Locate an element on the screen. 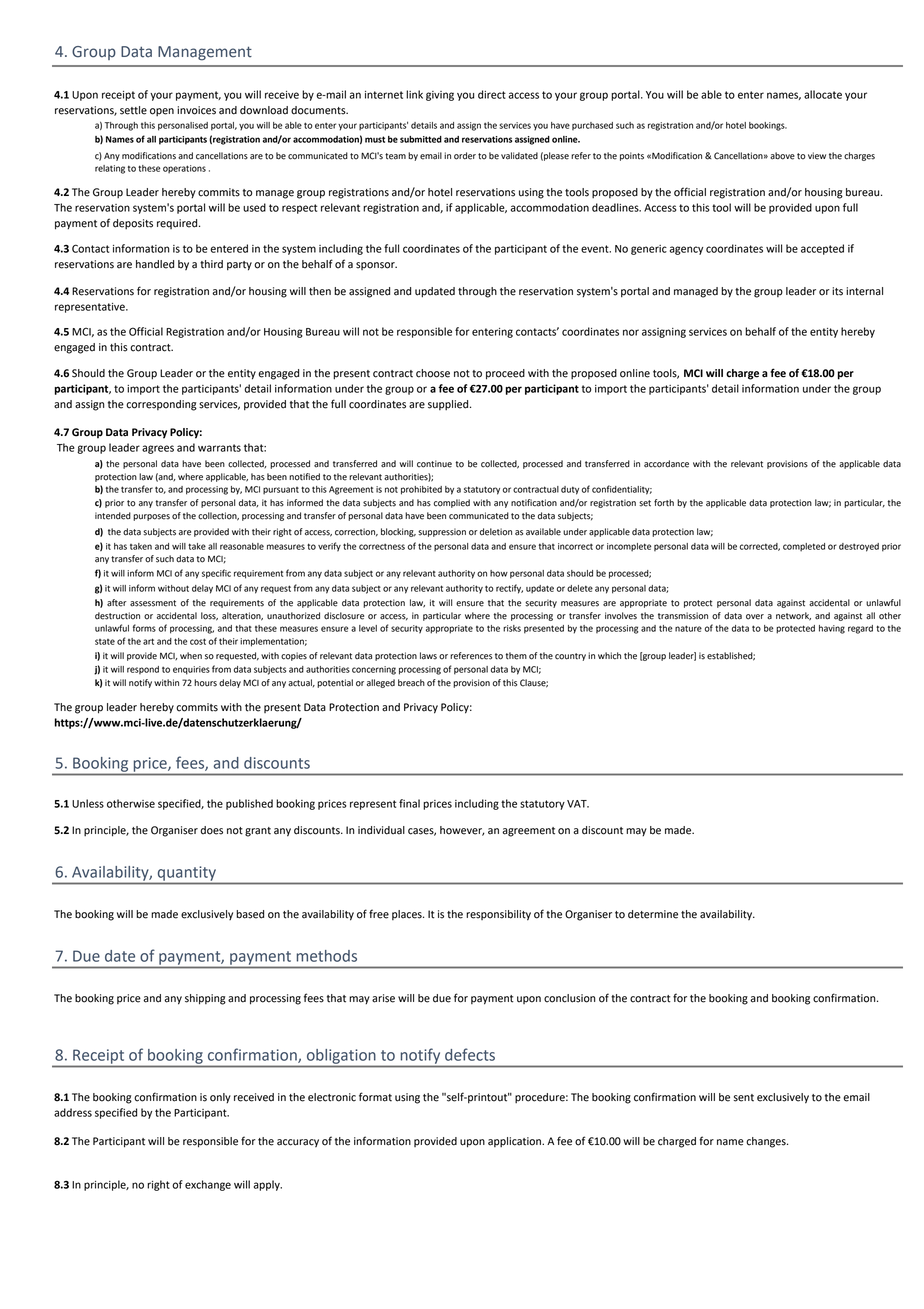 The height and width of the screenshot is (1309, 924). application is located at coordinates (516, 1142).
